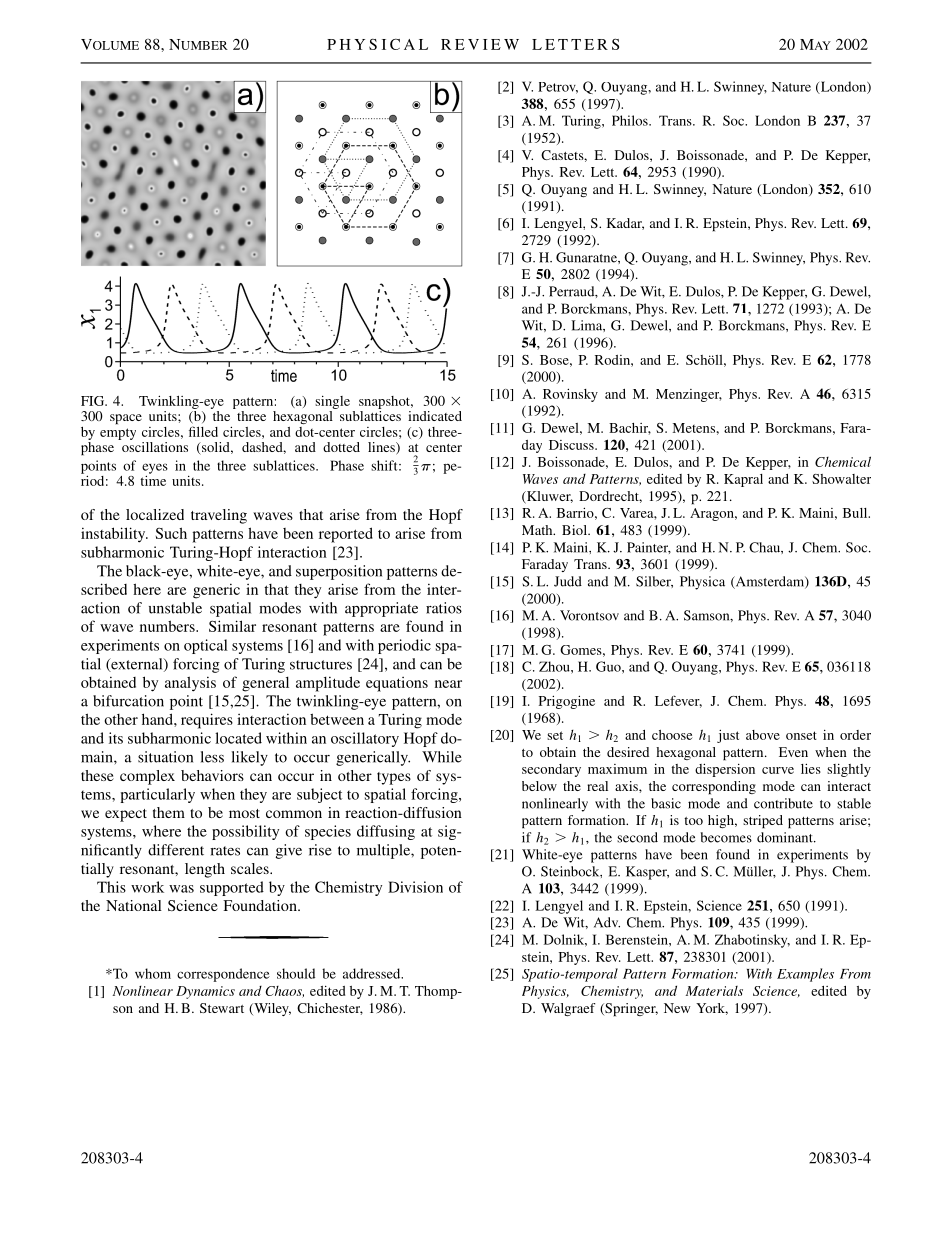 The image size is (952, 1233). I want to click on FIG, so click(94, 401).
